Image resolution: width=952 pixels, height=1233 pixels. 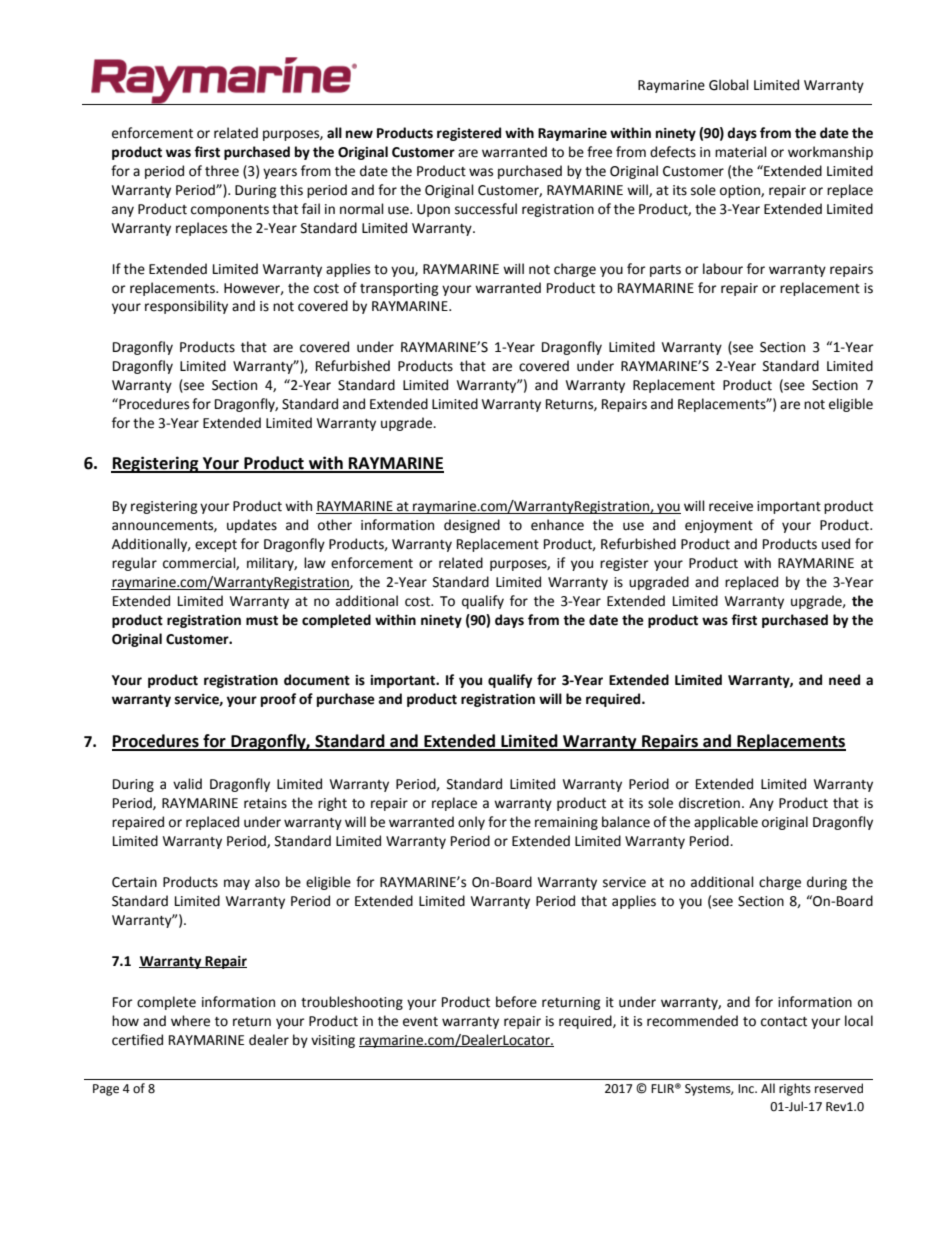 What do you see at coordinates (187, 784) in the screenshot?
I see `valid` at bounding box center [187, 784].
